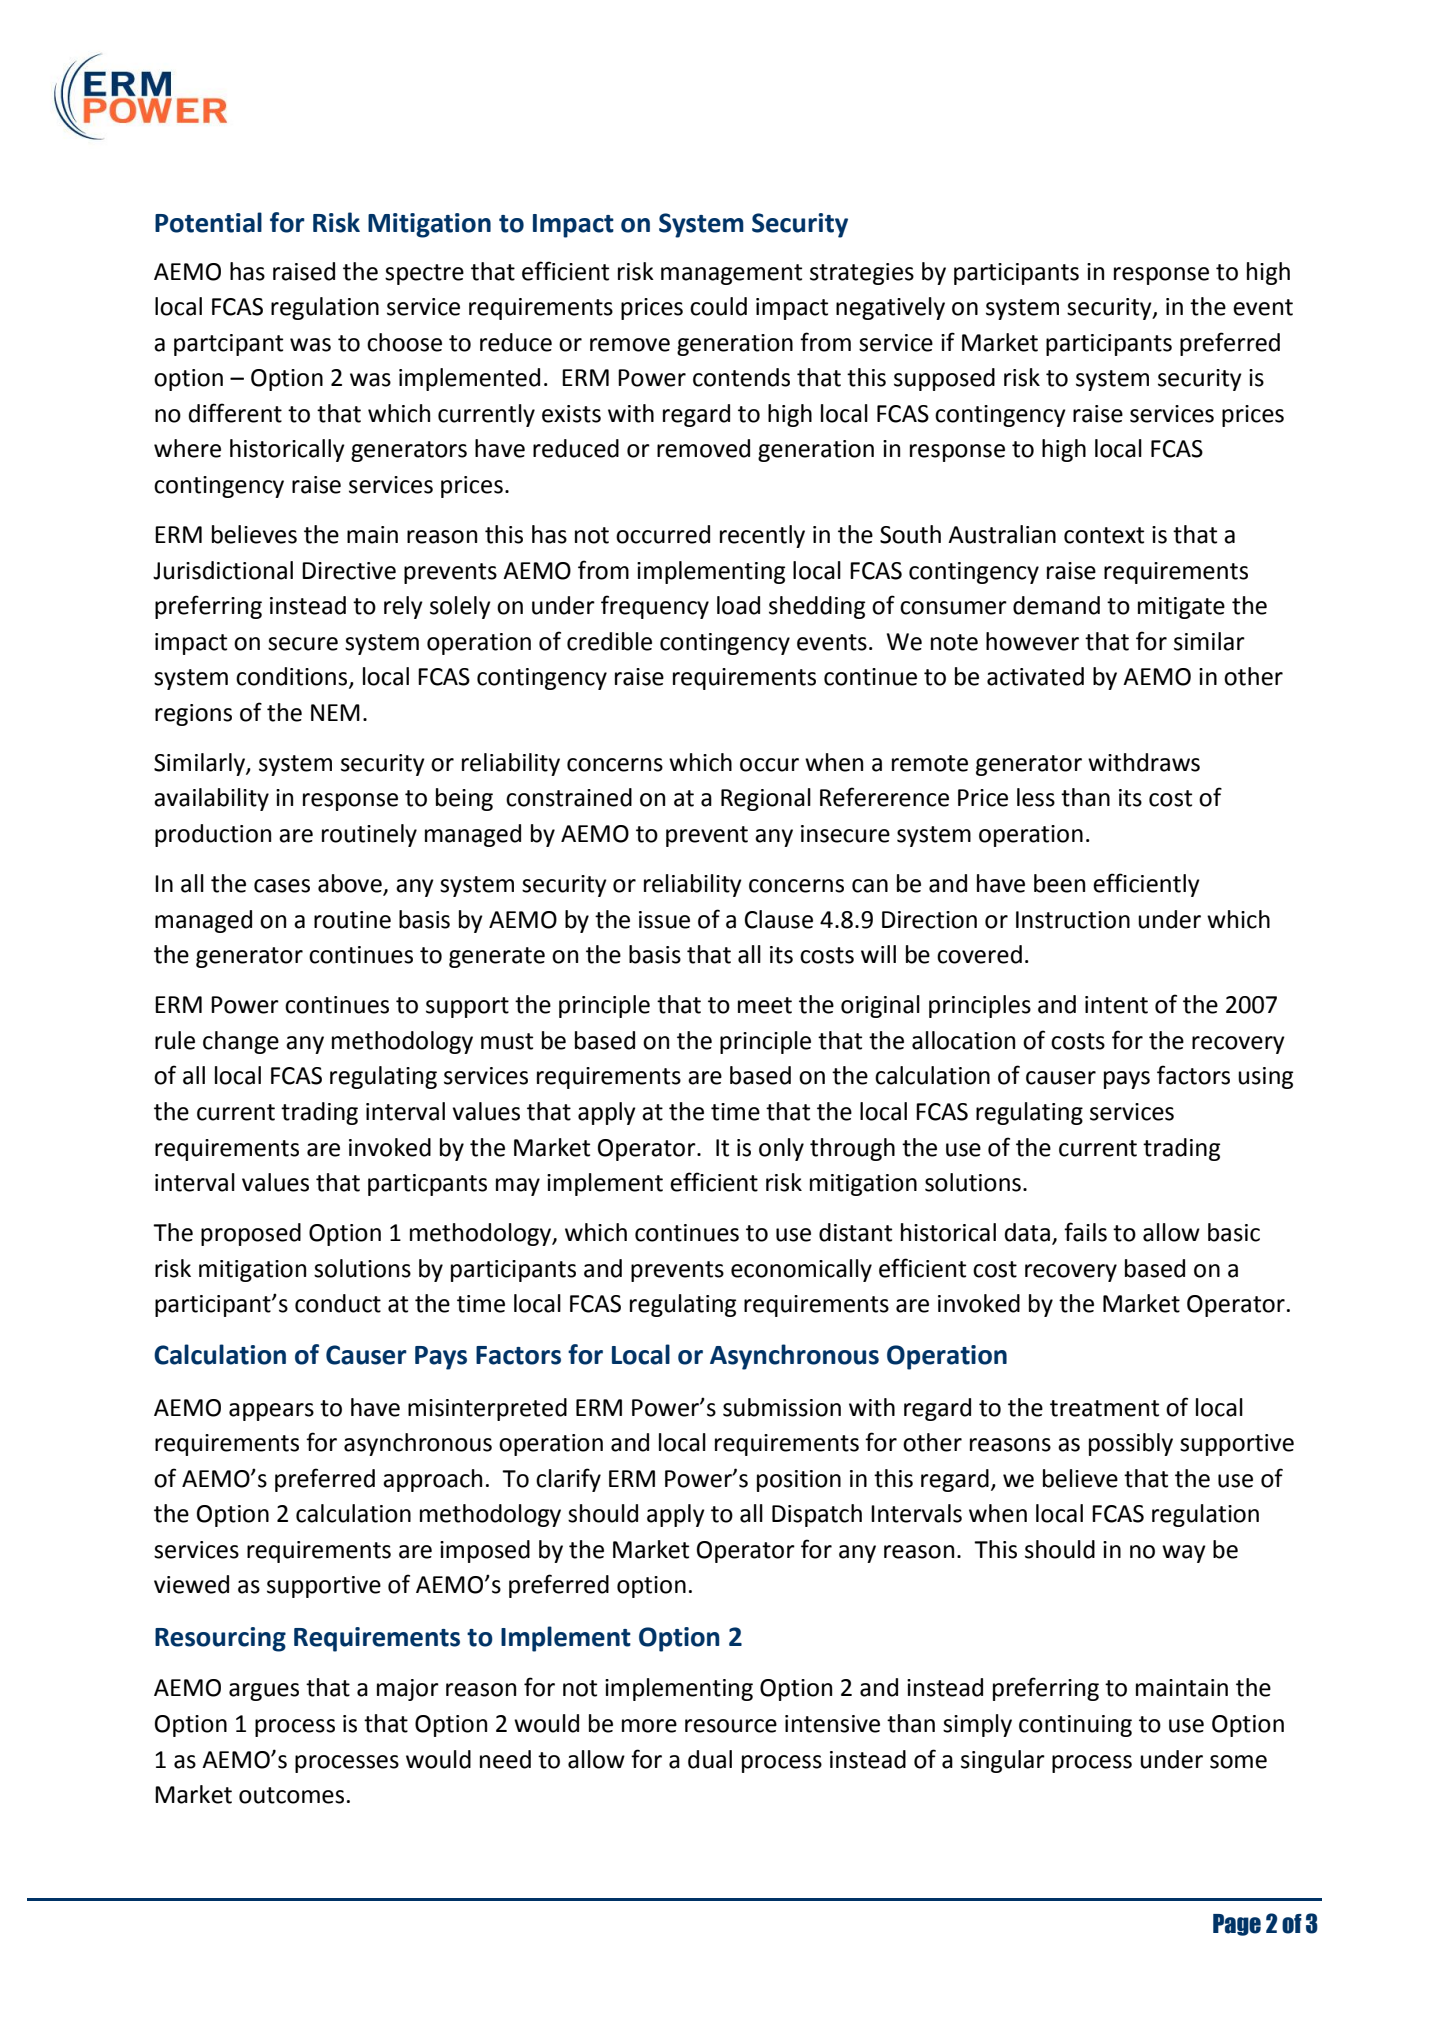 Image resolution: width=1434 pixels, height=2027 pixels. I want to click on possibly, so click(1131, 1444).
